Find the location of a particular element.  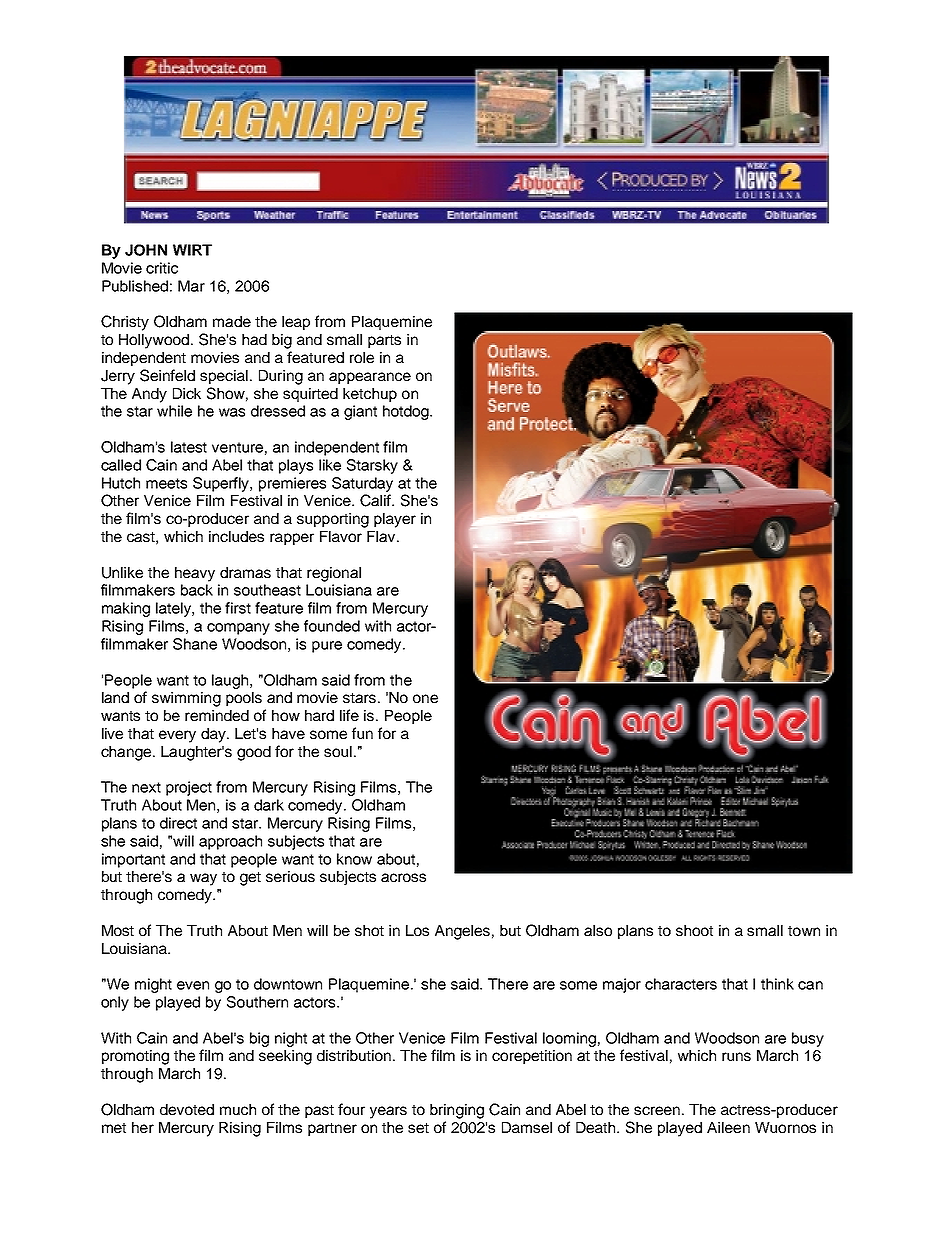

parts is located at coordinates (384, 341).
